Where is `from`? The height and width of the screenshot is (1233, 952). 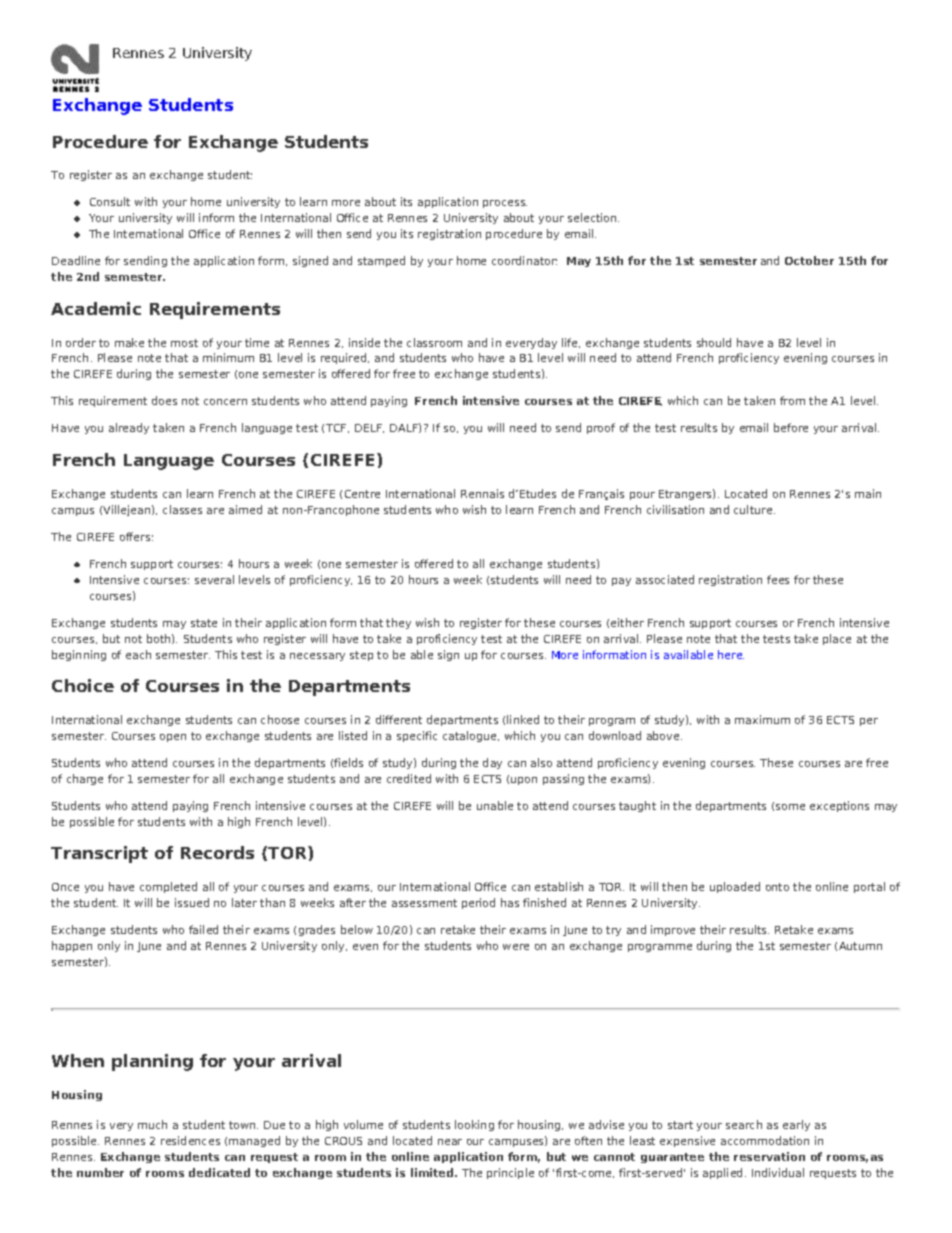
from is located at coordinates (792, 400).
